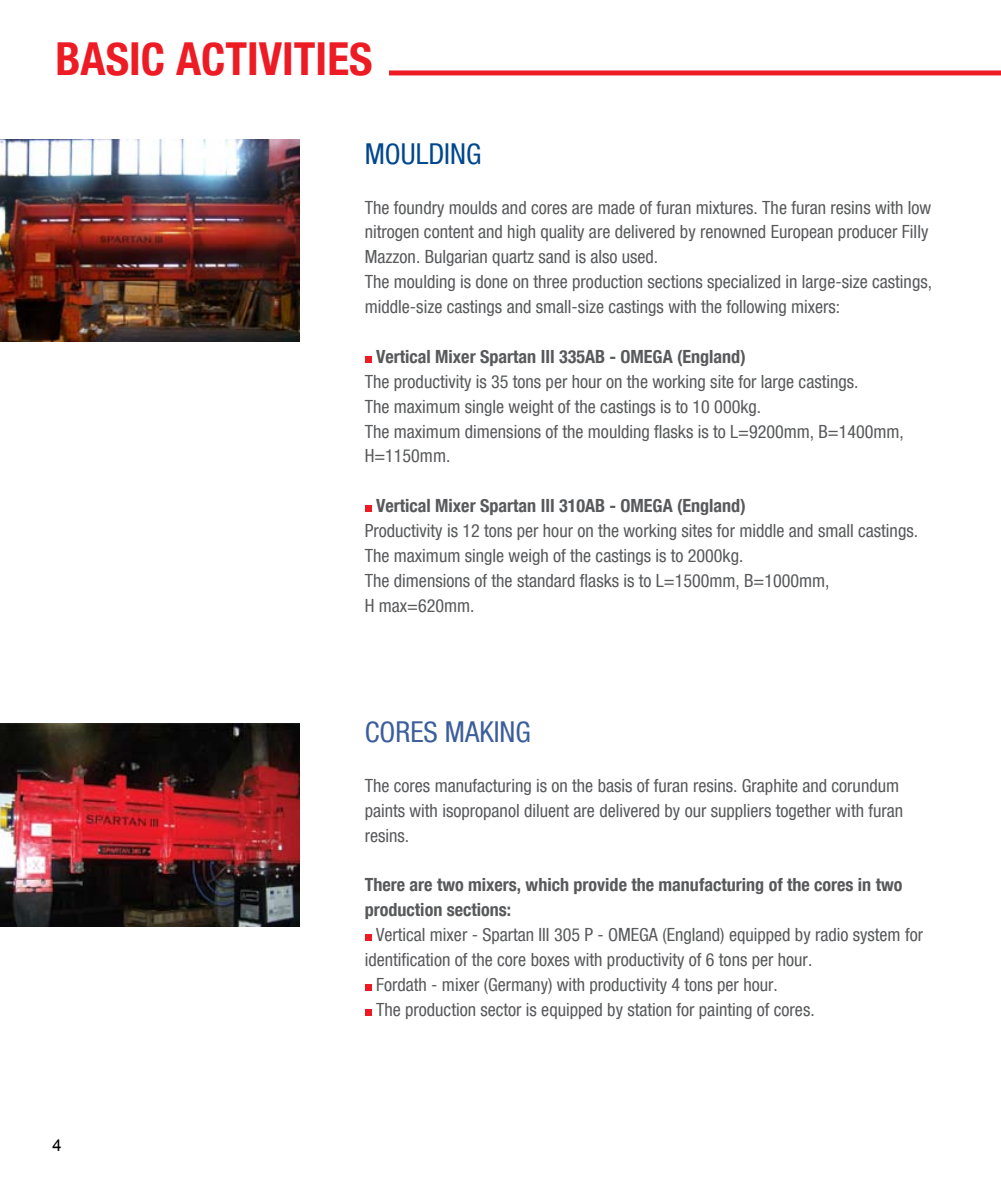 This page has height=1204, width=1001. Describe the element at coordinates (488, 732) in the page. I see `MAKING` at that location.
